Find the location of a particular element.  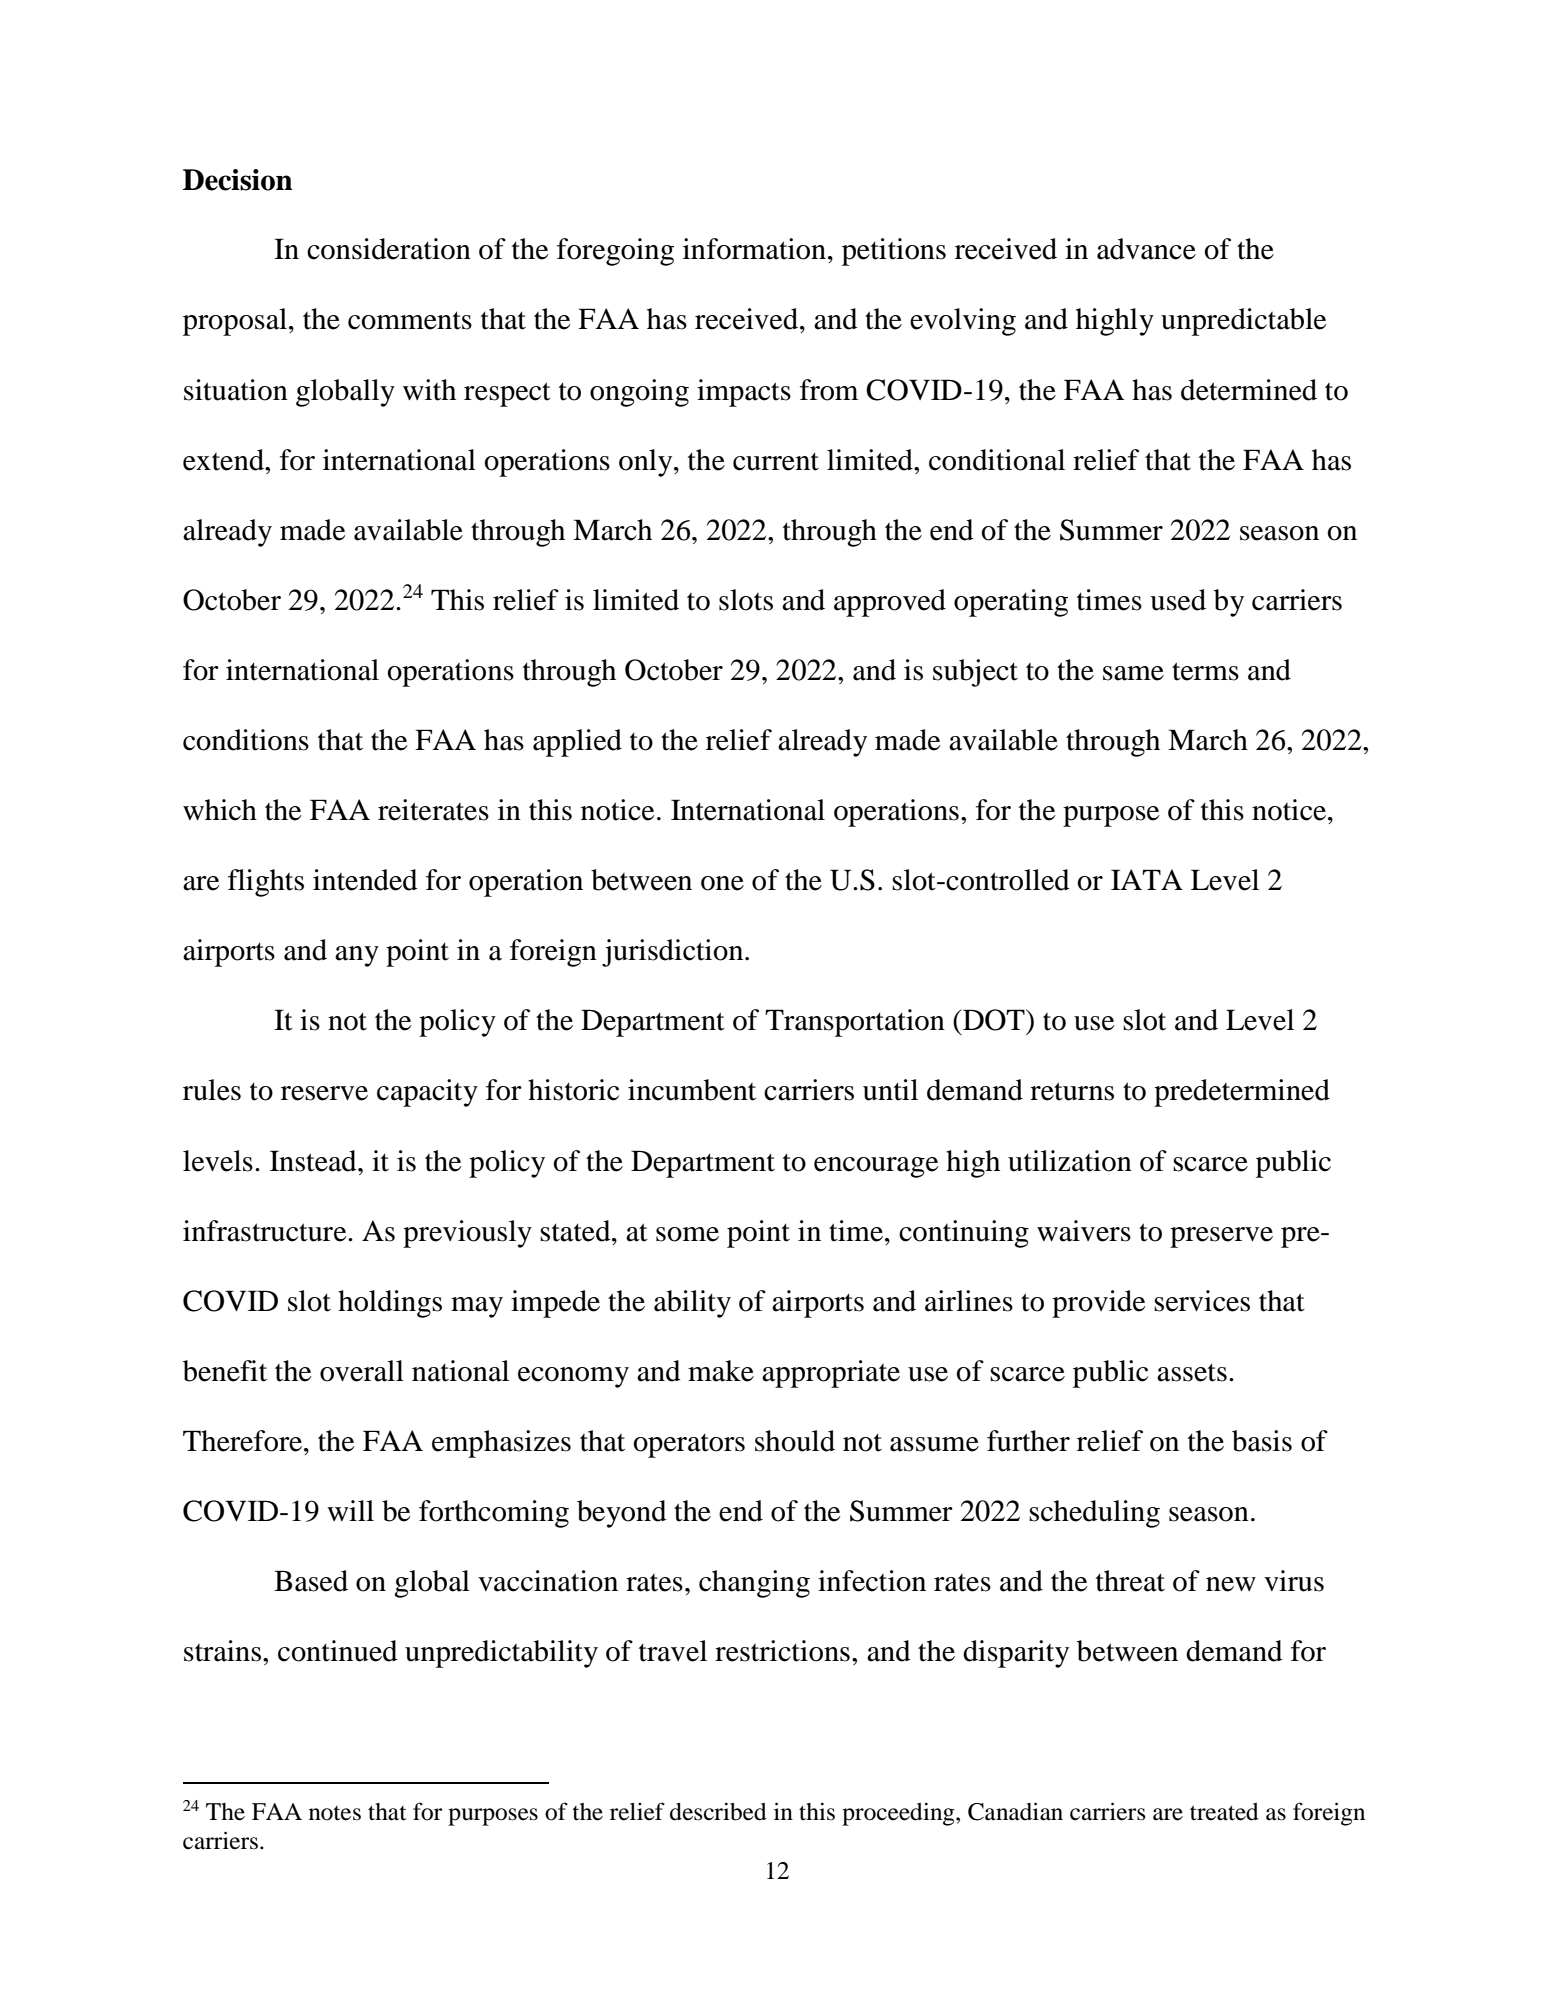

advance is located at coordinates (1146, 249).
